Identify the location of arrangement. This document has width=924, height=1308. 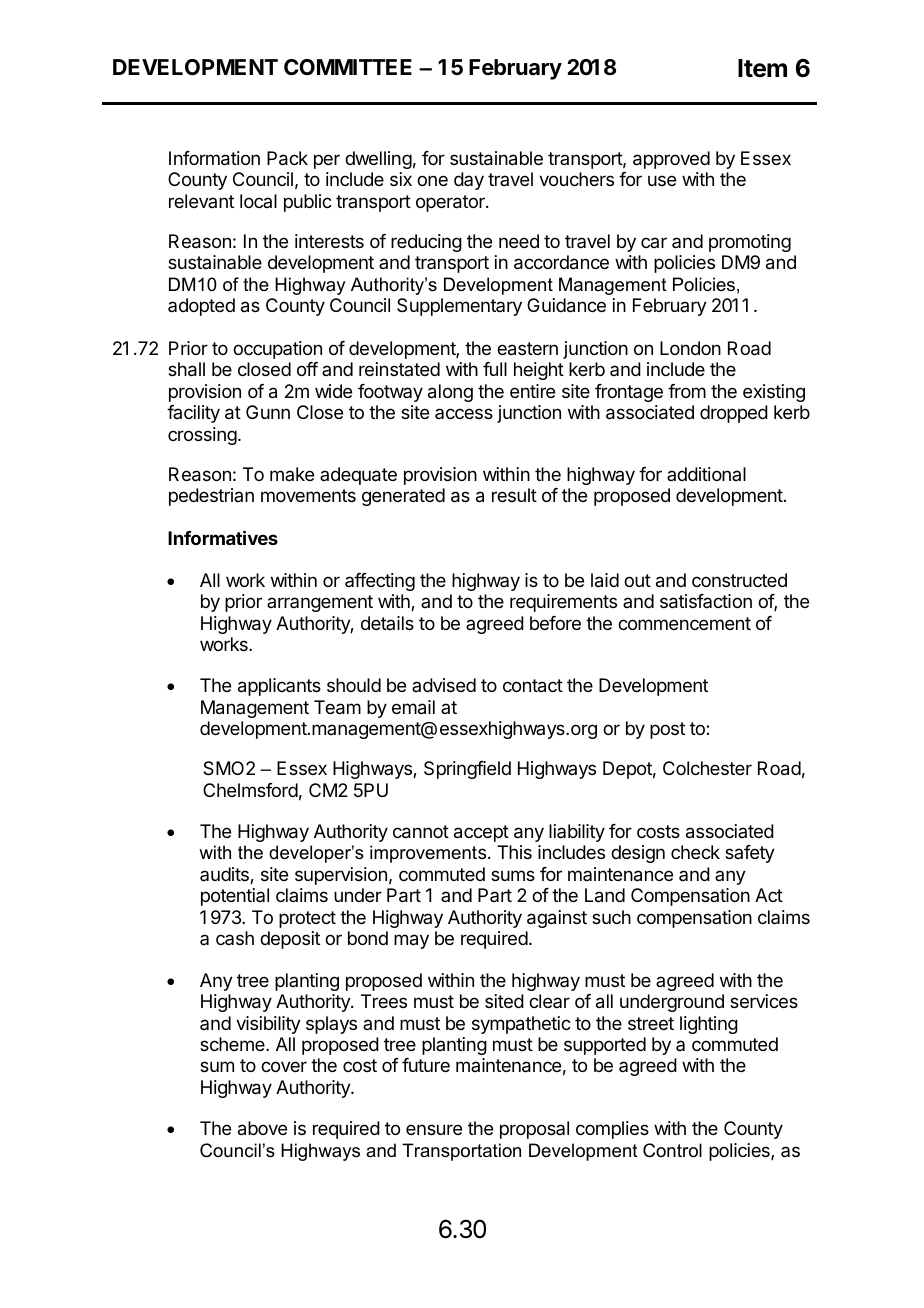
(320, 603).
